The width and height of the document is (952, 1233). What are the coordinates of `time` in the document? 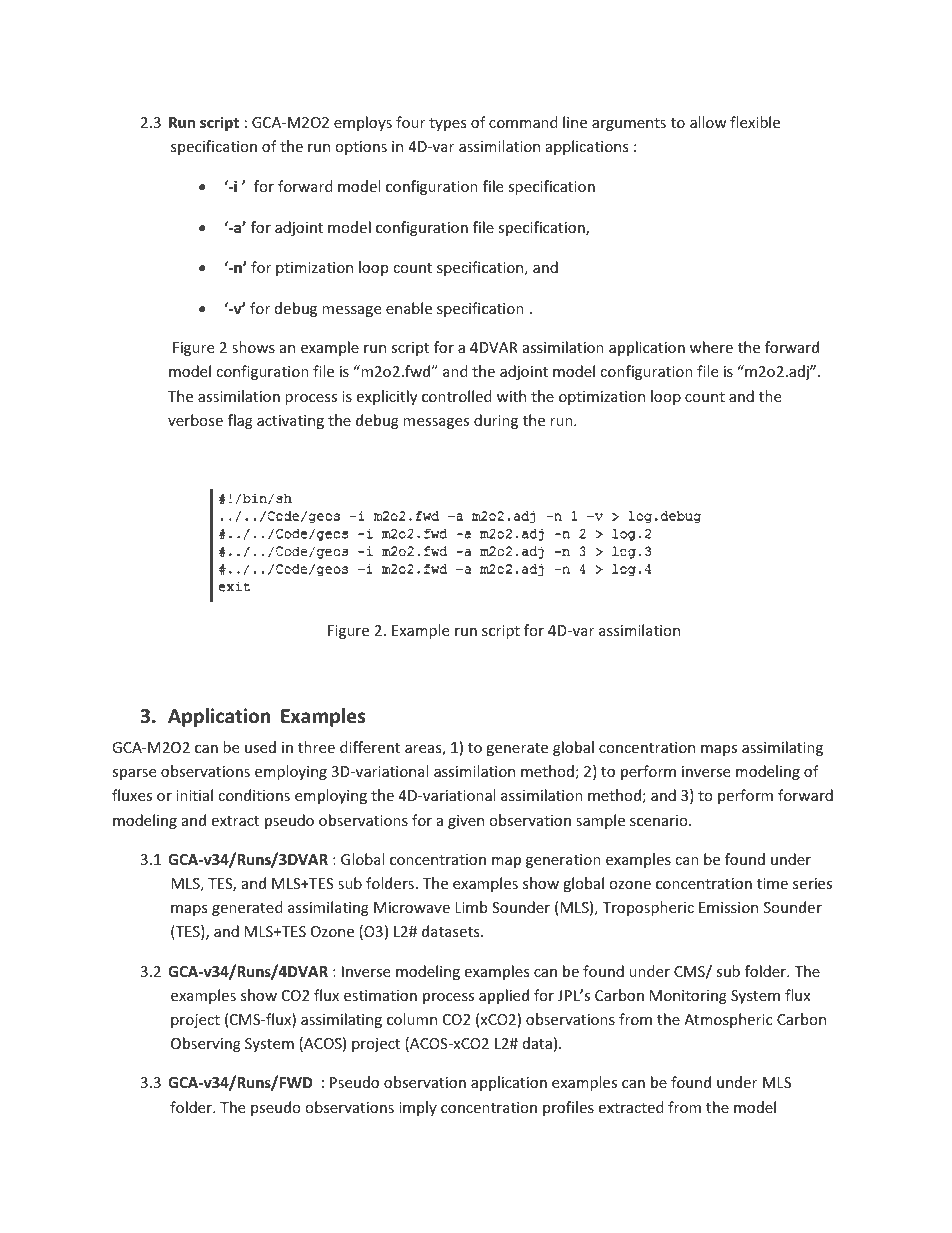 It's located at (772, 883).
